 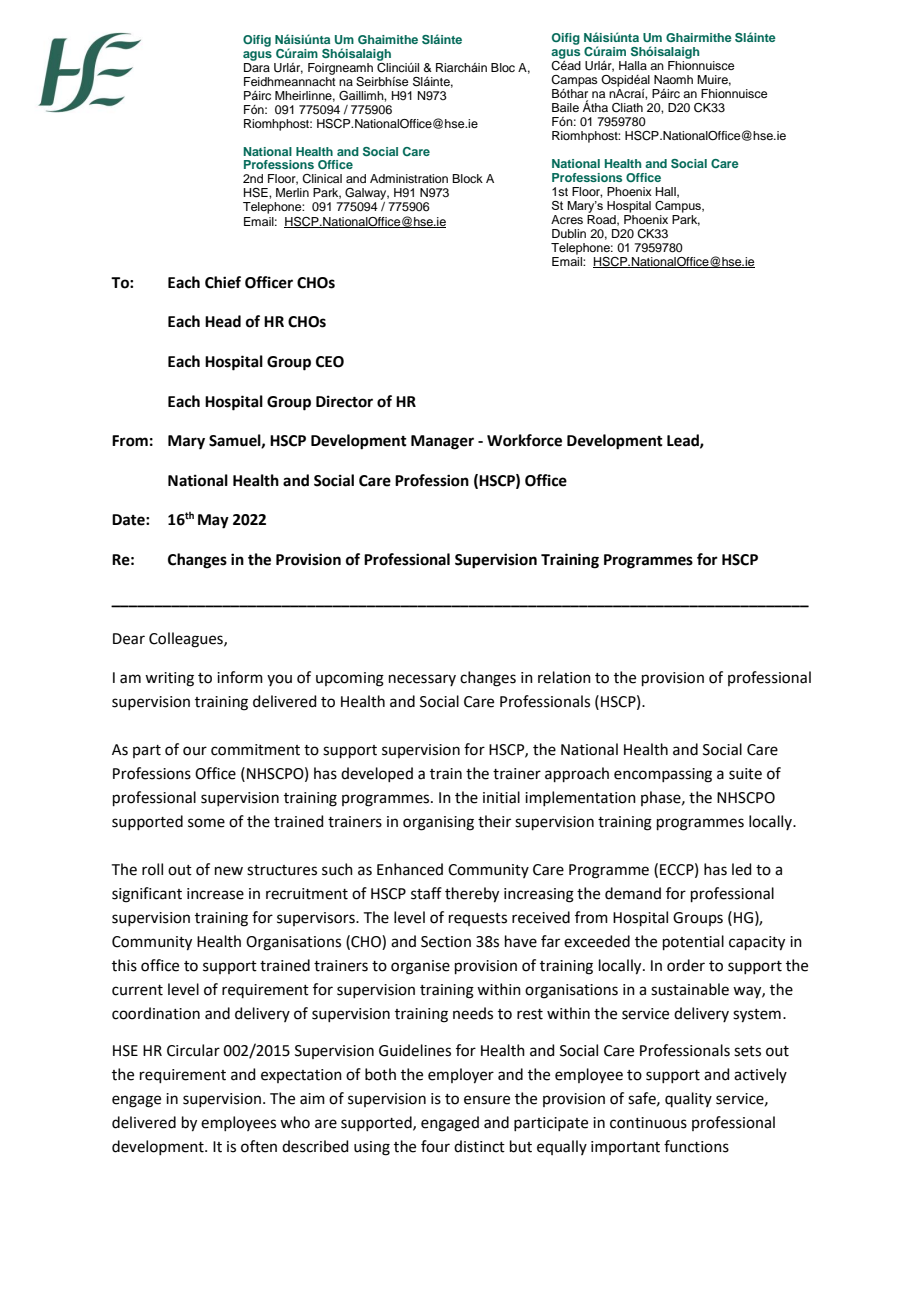 I want to click on May, so click(x=213, y=521).
